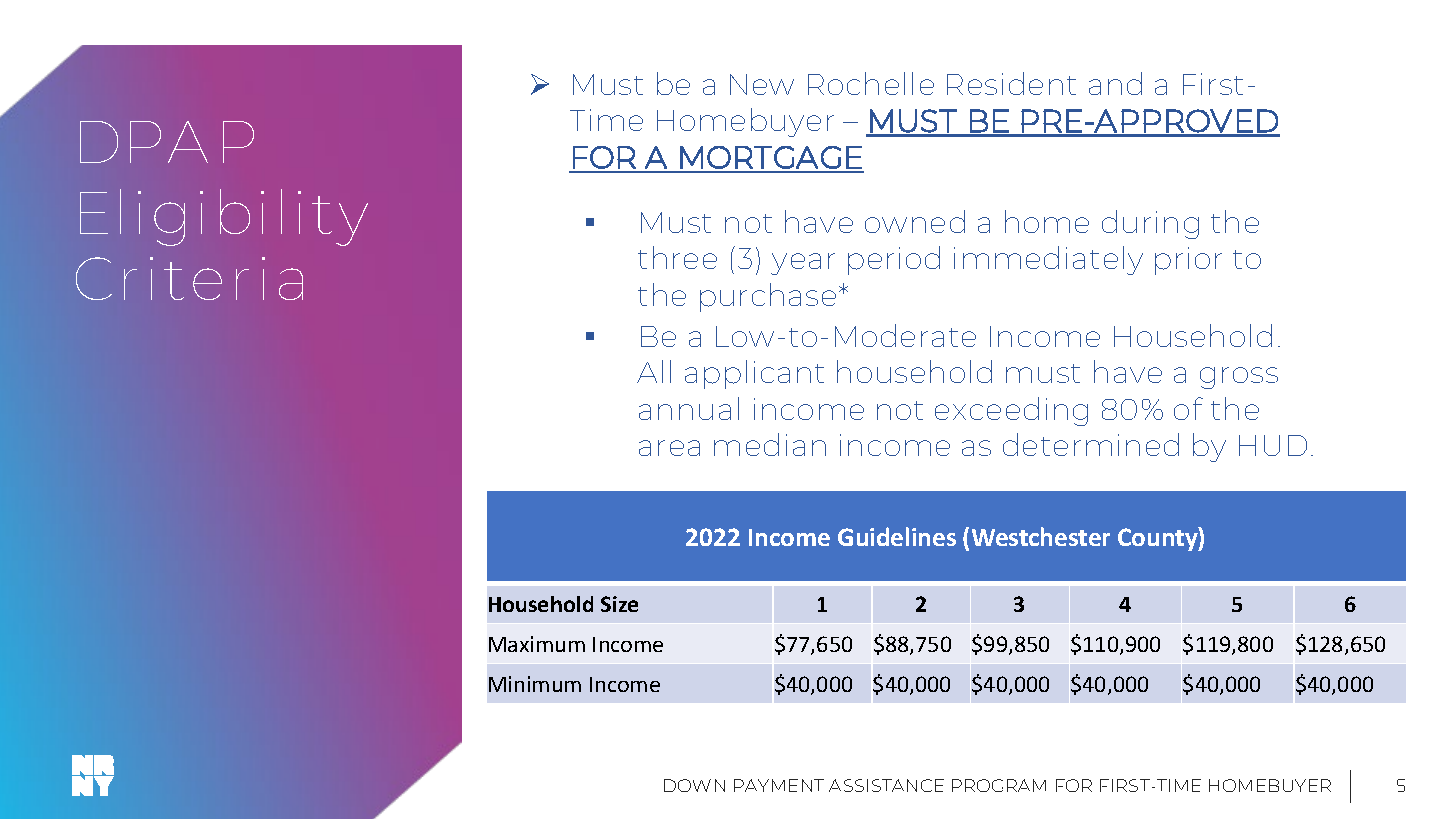  What do you see at coordinates (897, 536) in the page?
I see `Guidelines` at bounding box center [897, 536].
